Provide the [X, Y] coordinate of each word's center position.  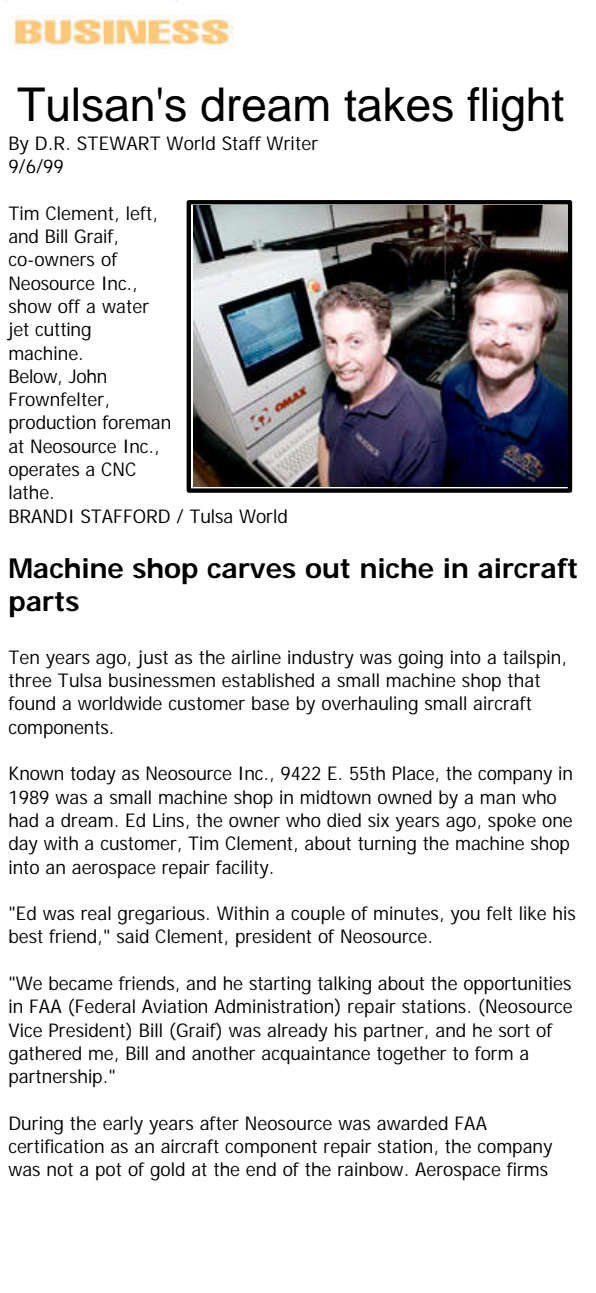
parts [44, 605]
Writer [292, 143]
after [219, 1123]
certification [56, 1146]
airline [256, 657]
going [420, 659]
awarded [412, 1123]
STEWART [119, 143]
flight [515, 109]
